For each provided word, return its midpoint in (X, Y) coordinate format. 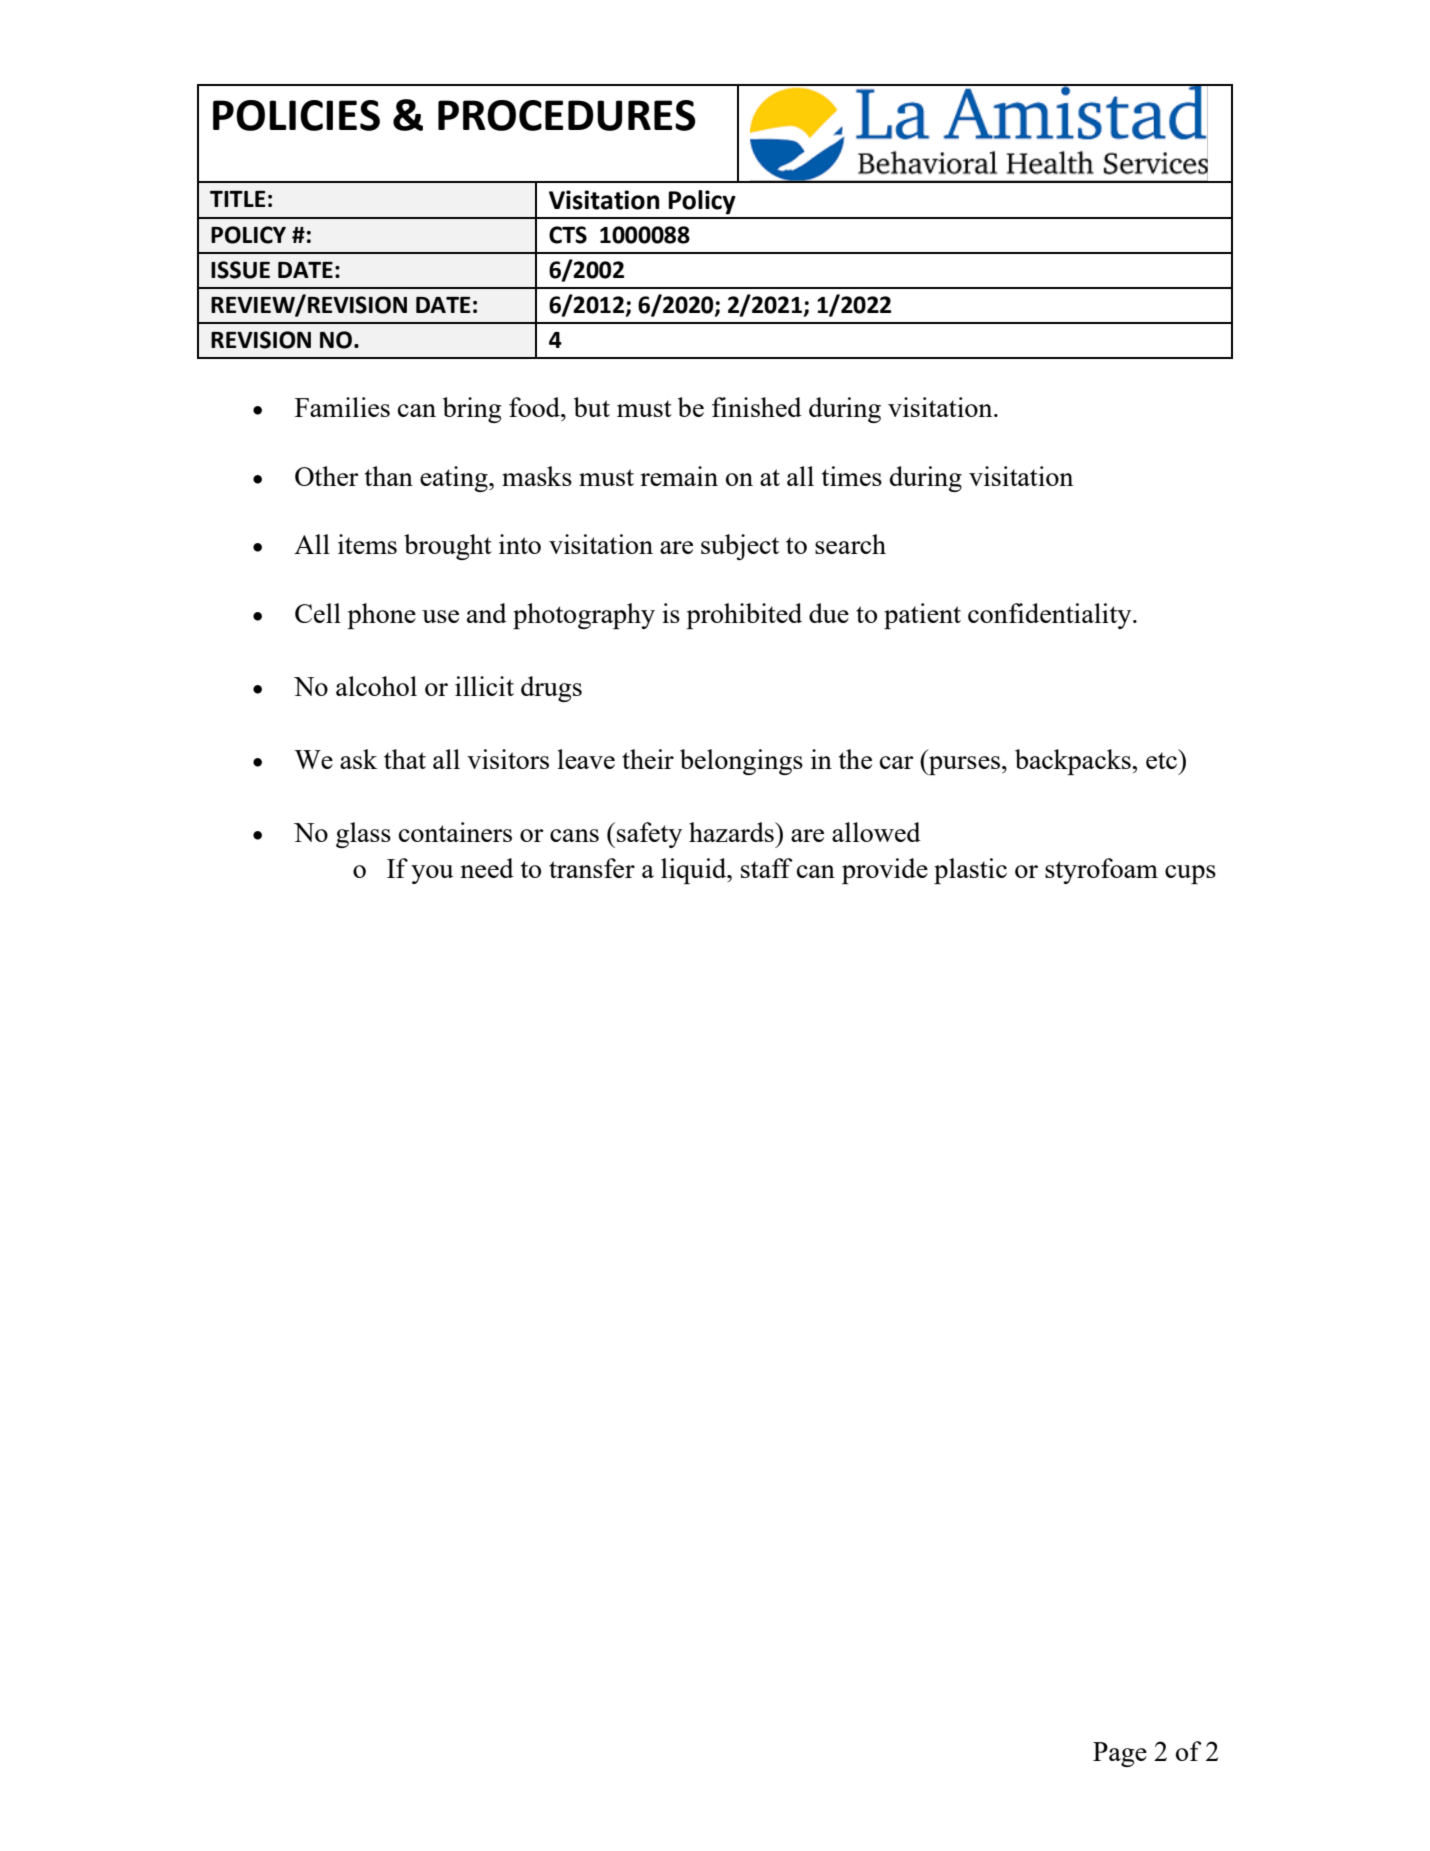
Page (1120, 1754)
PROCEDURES (567, 115)
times (852, 476)
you (432, 874)
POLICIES (296, 115)
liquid (695, 871)
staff (767, 868)
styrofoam (1101, 871)
